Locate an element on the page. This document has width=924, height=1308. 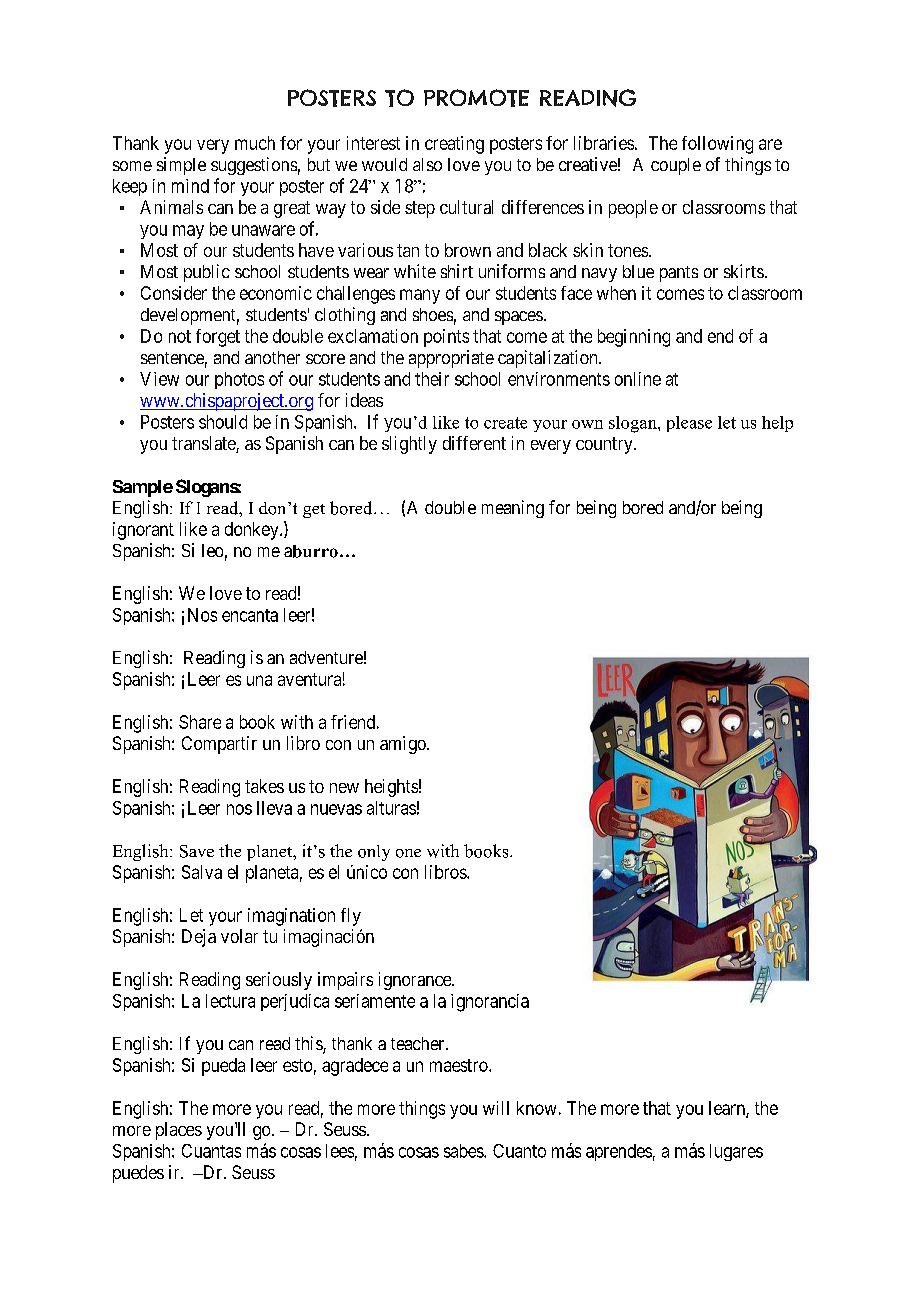
following is located at coordinates (717, 145).
